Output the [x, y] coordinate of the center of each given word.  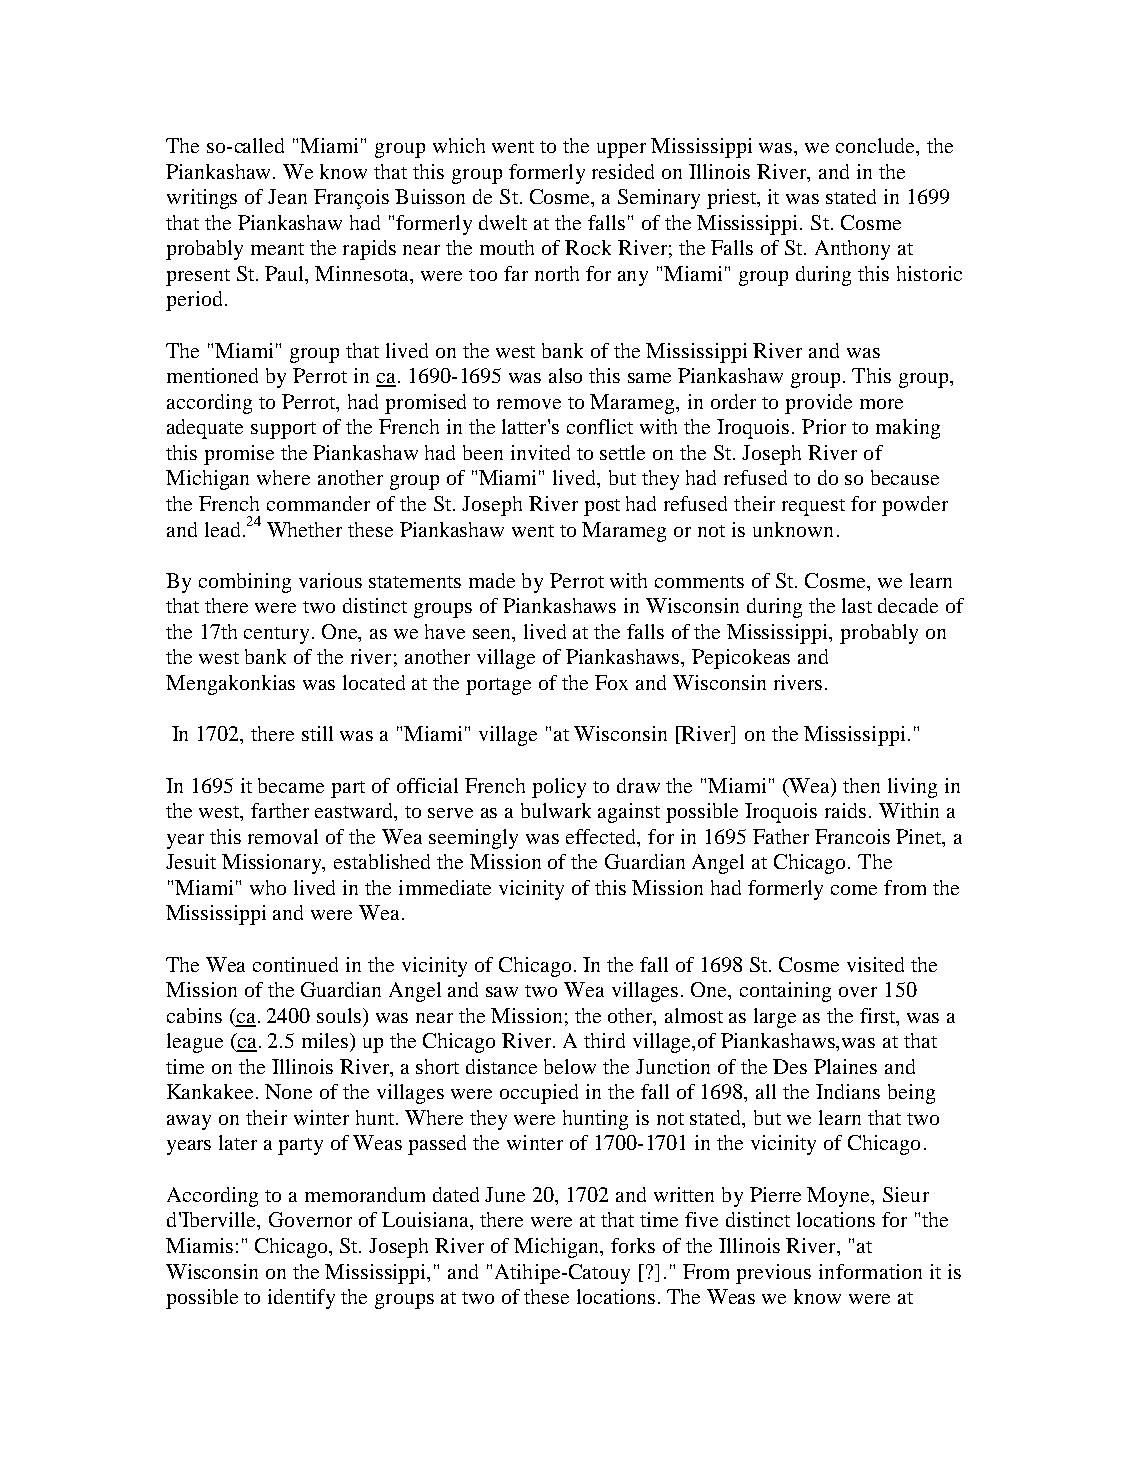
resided [623, 171]
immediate [445, 887]
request [813, 507]
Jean [287, 196]
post [602, 507]
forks [633, 1245]
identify [301, 1299]
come [854, 890]
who [268, 887]
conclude [877, 147]
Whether [304, 529]
